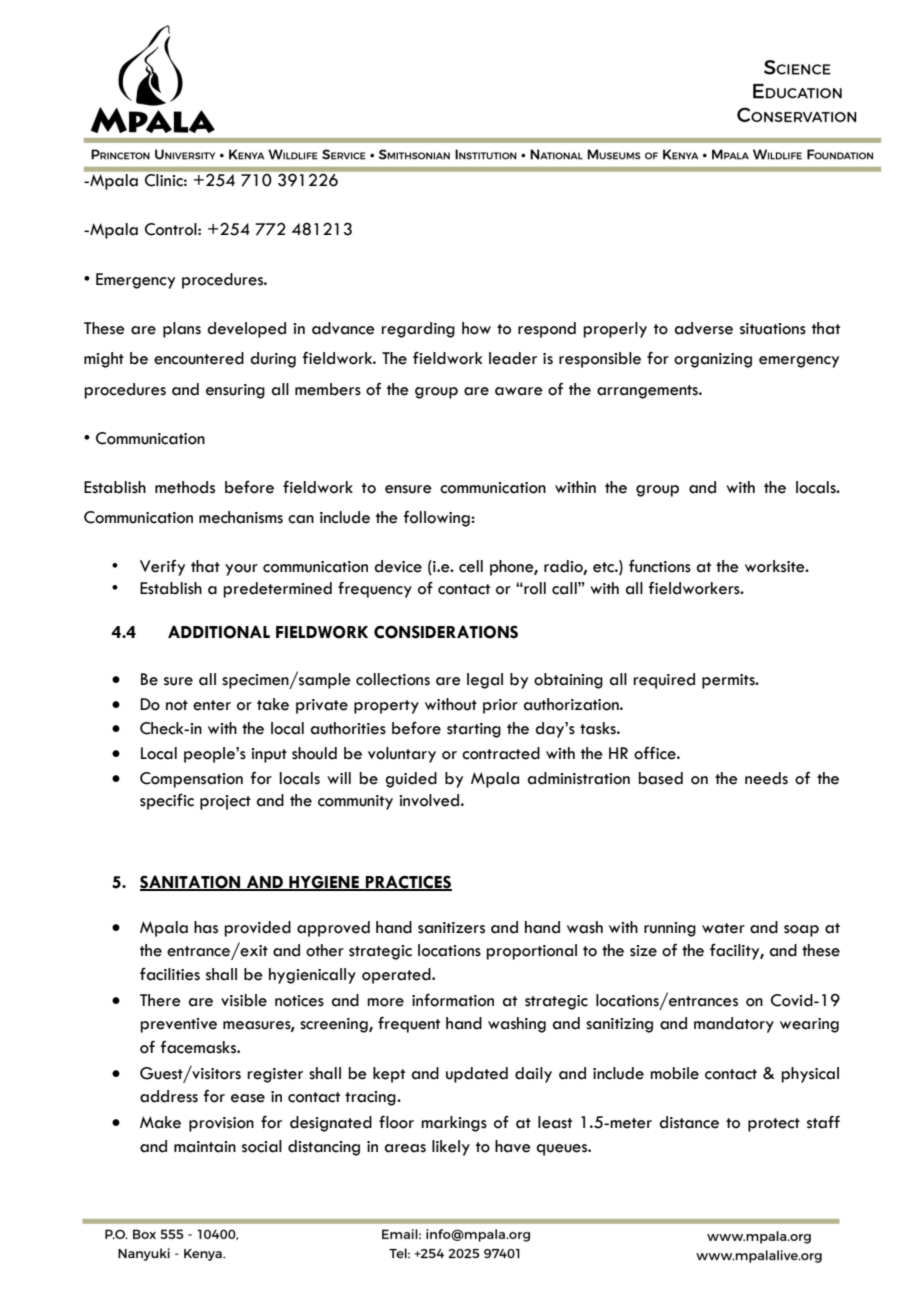  Describe the element at coordinates (199, 358) in the page. I see `encountered` at that location.
